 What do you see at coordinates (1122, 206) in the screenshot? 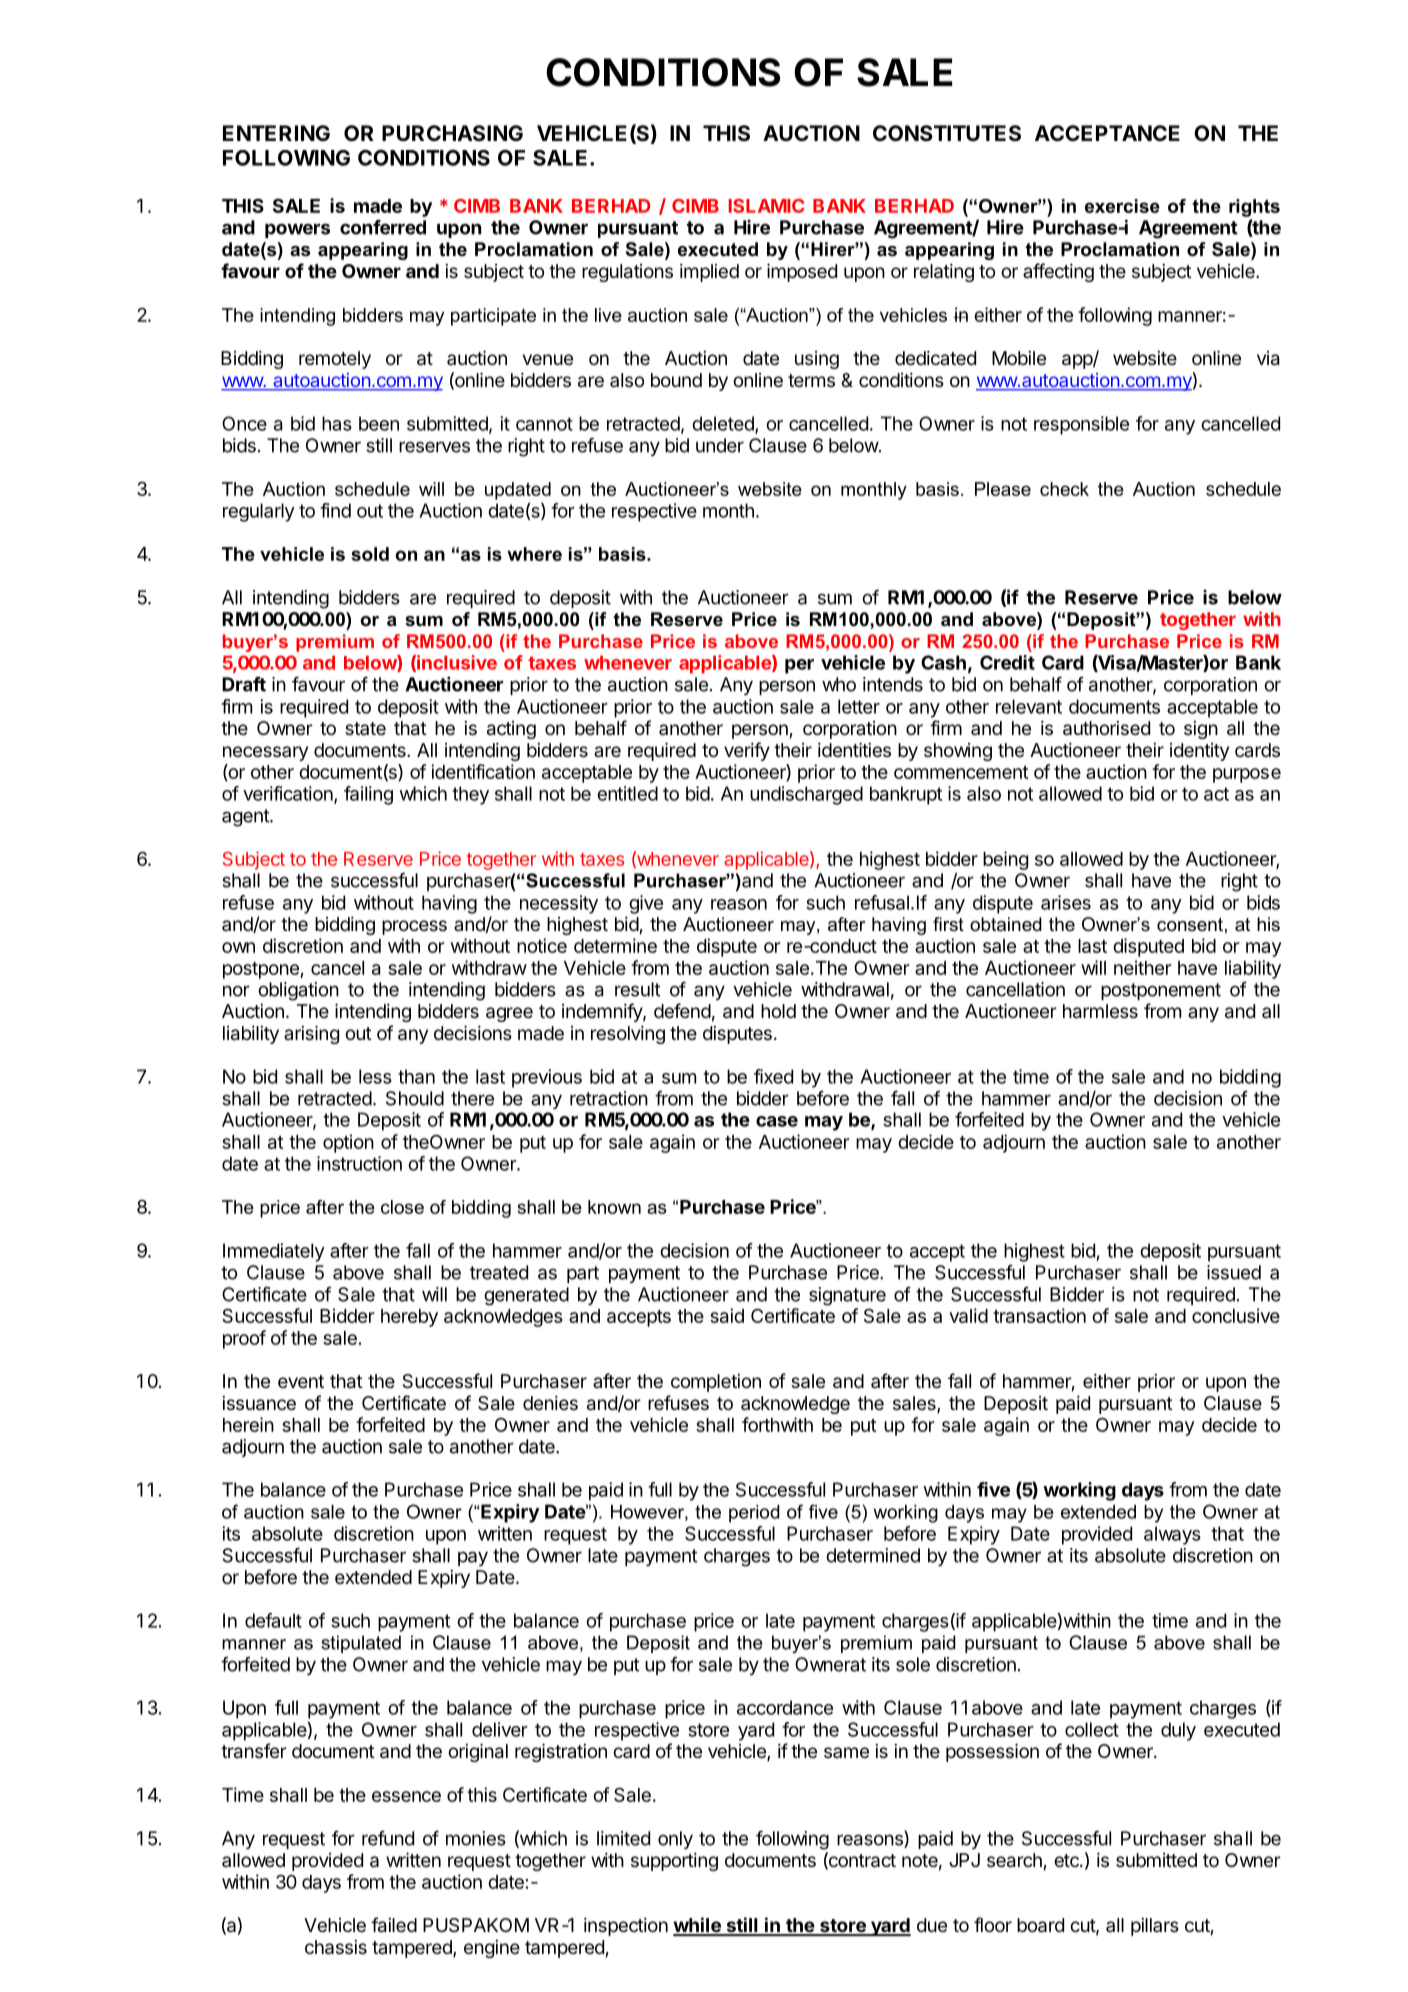
I see `exercise` at bounding box center [1122, 206].
